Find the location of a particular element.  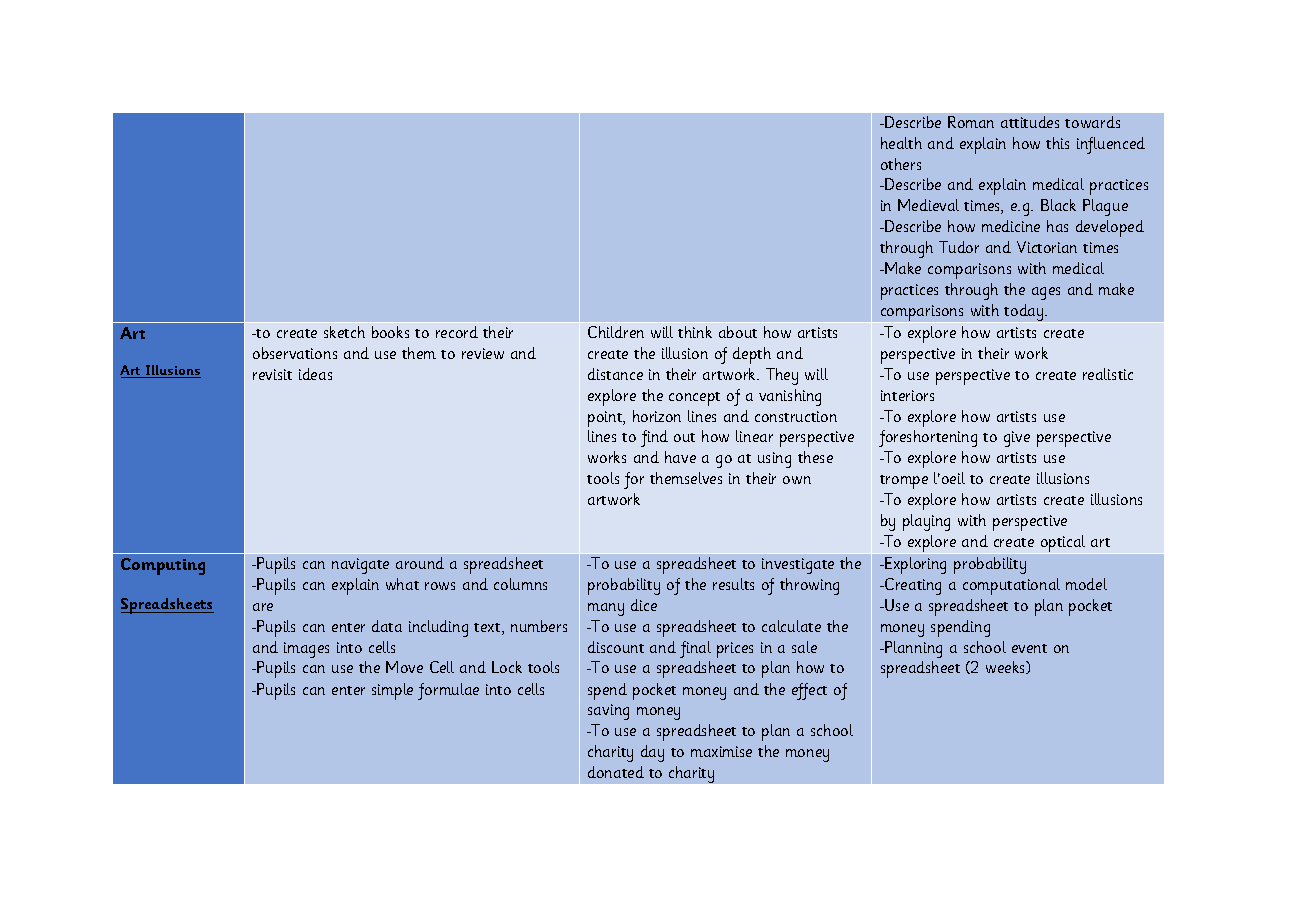

dice is located at coordinates (644, 605).
